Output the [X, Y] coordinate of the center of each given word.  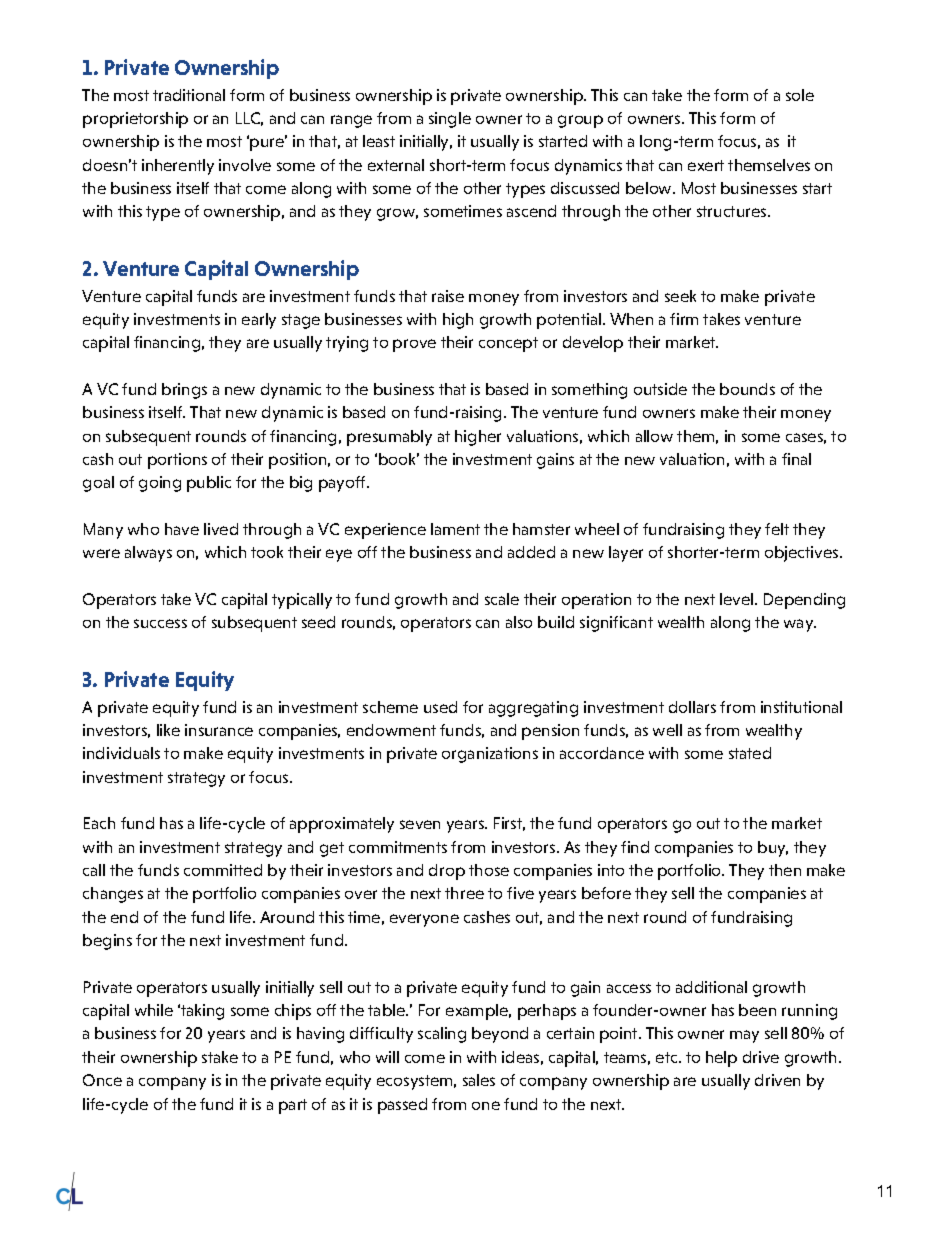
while [154, 1010]
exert [706, 165]
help [721, 1059]
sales [479, 1080]
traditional [189, 95]
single [450, 120]
